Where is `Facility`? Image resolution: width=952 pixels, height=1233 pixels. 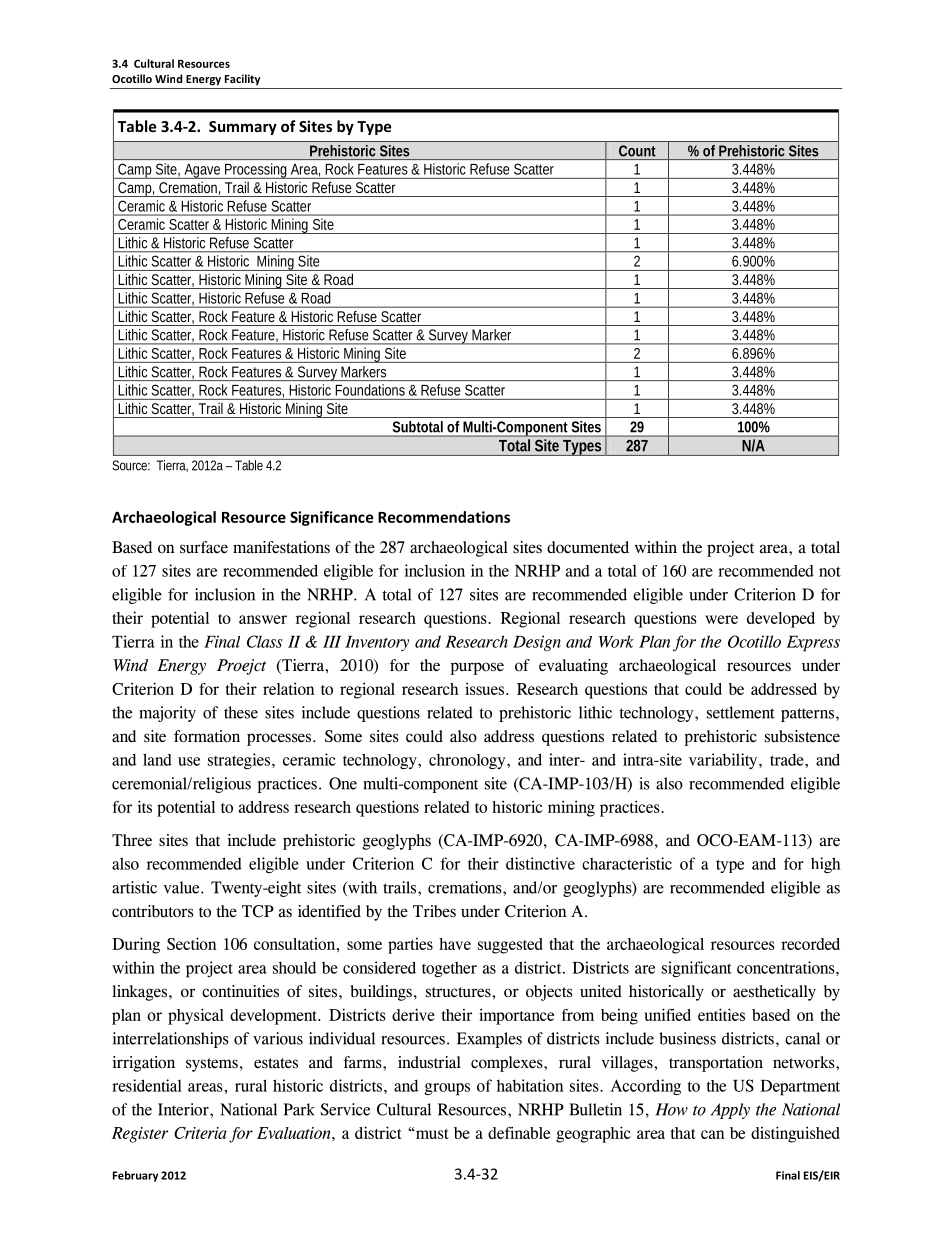
Facility is located at coordinates (242, 79).
